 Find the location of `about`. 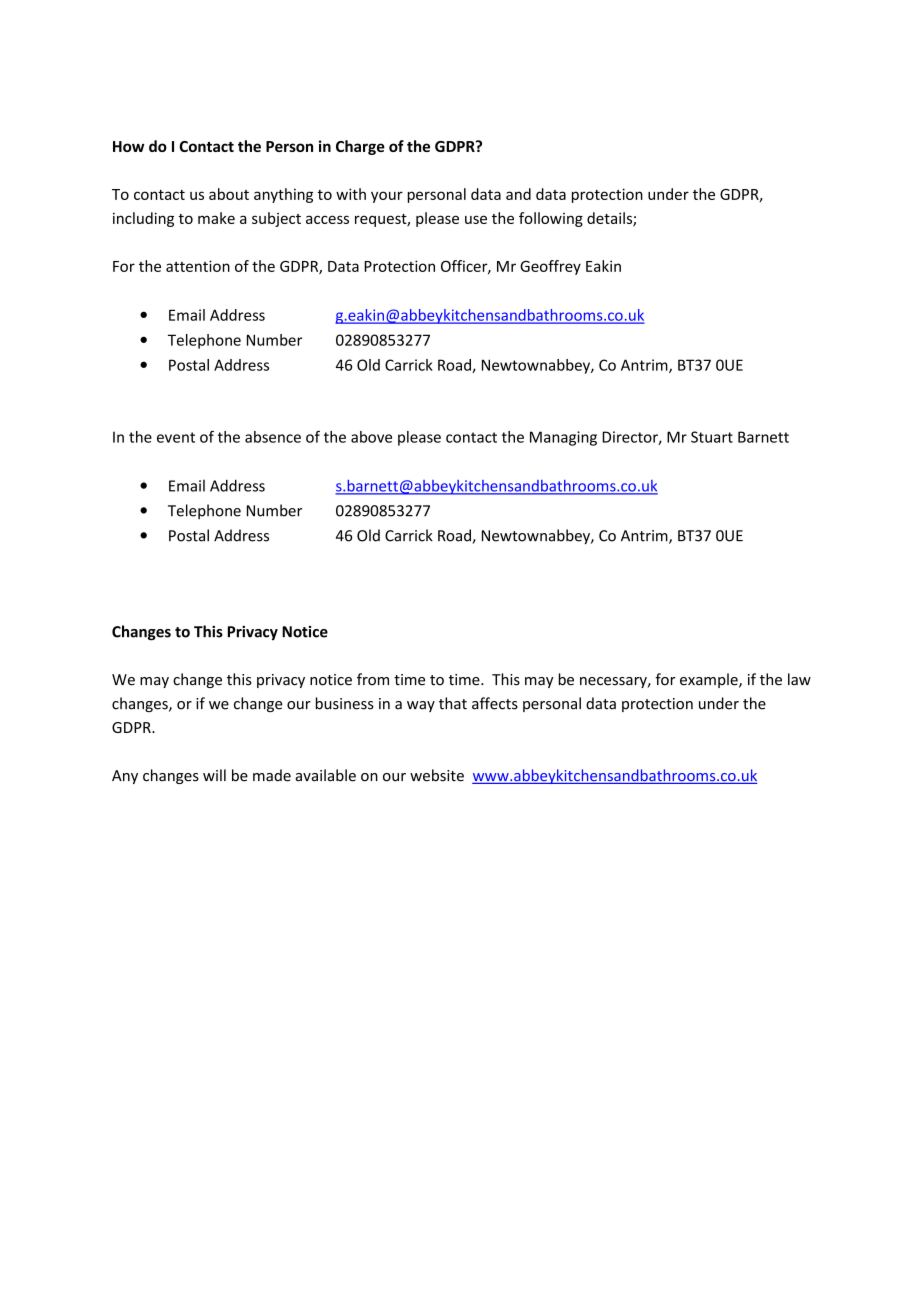

about is located at coordinates (229, 194).
